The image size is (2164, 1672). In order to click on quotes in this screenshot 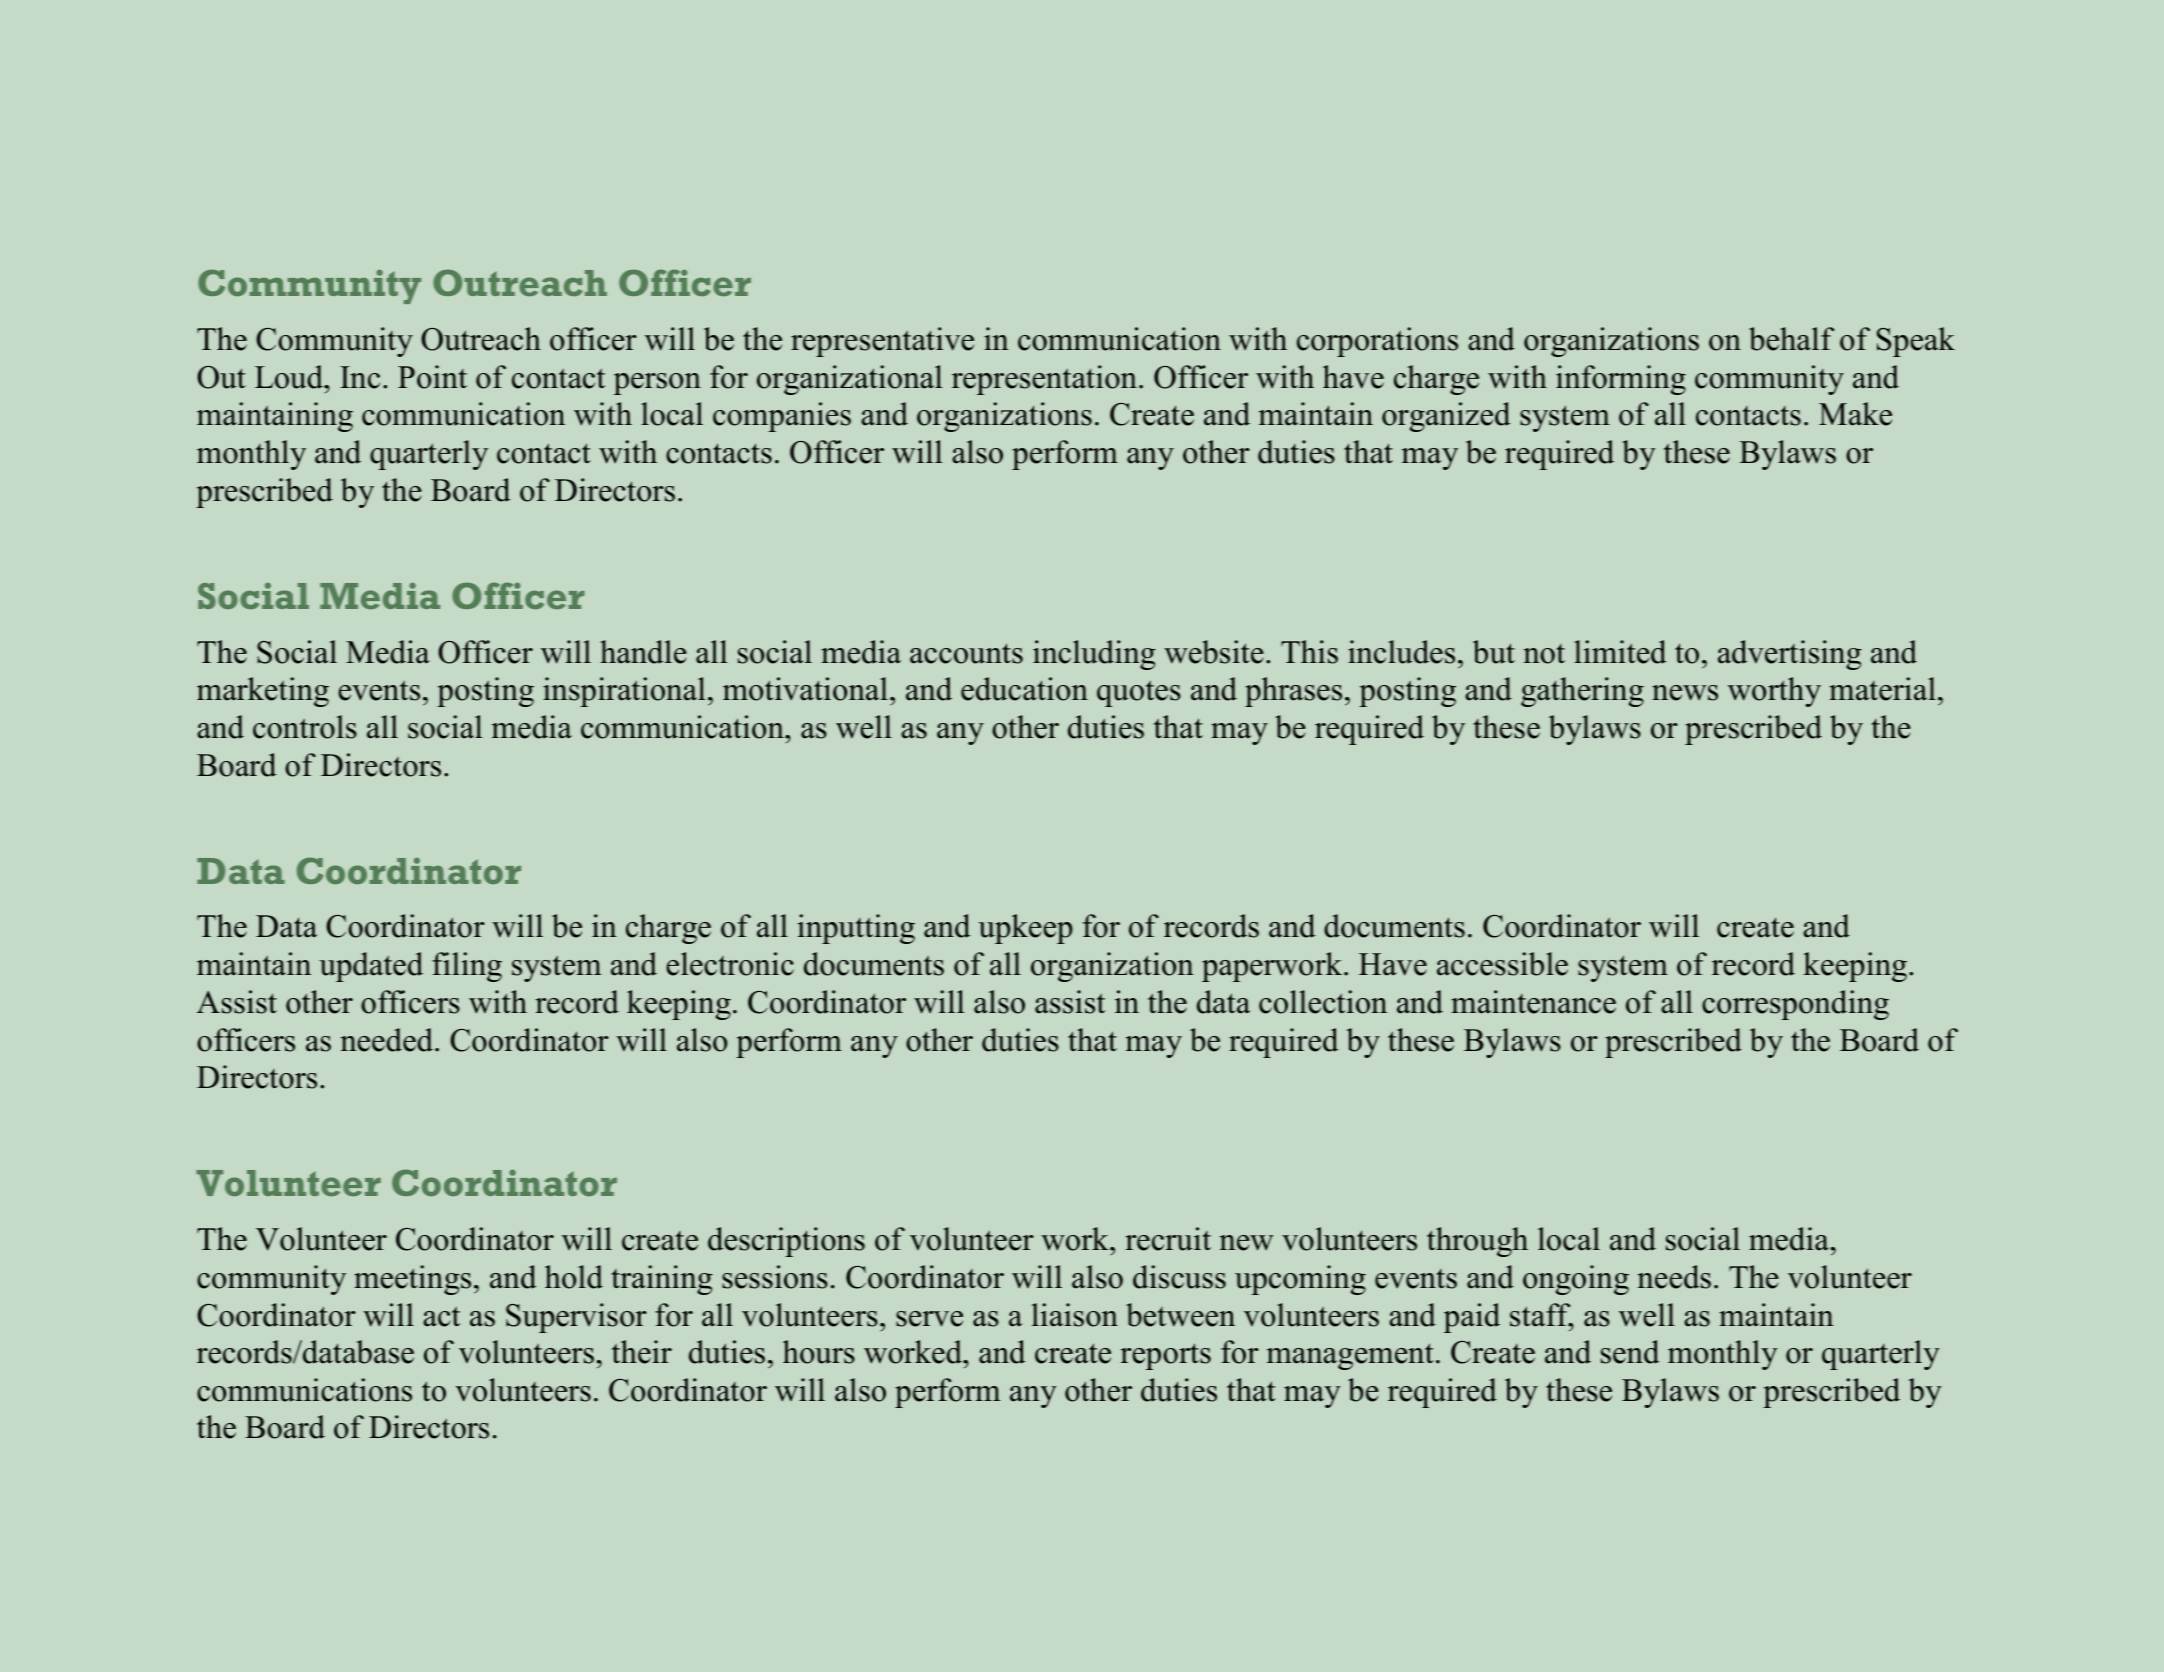, I will do `click(1139, 693)`.
